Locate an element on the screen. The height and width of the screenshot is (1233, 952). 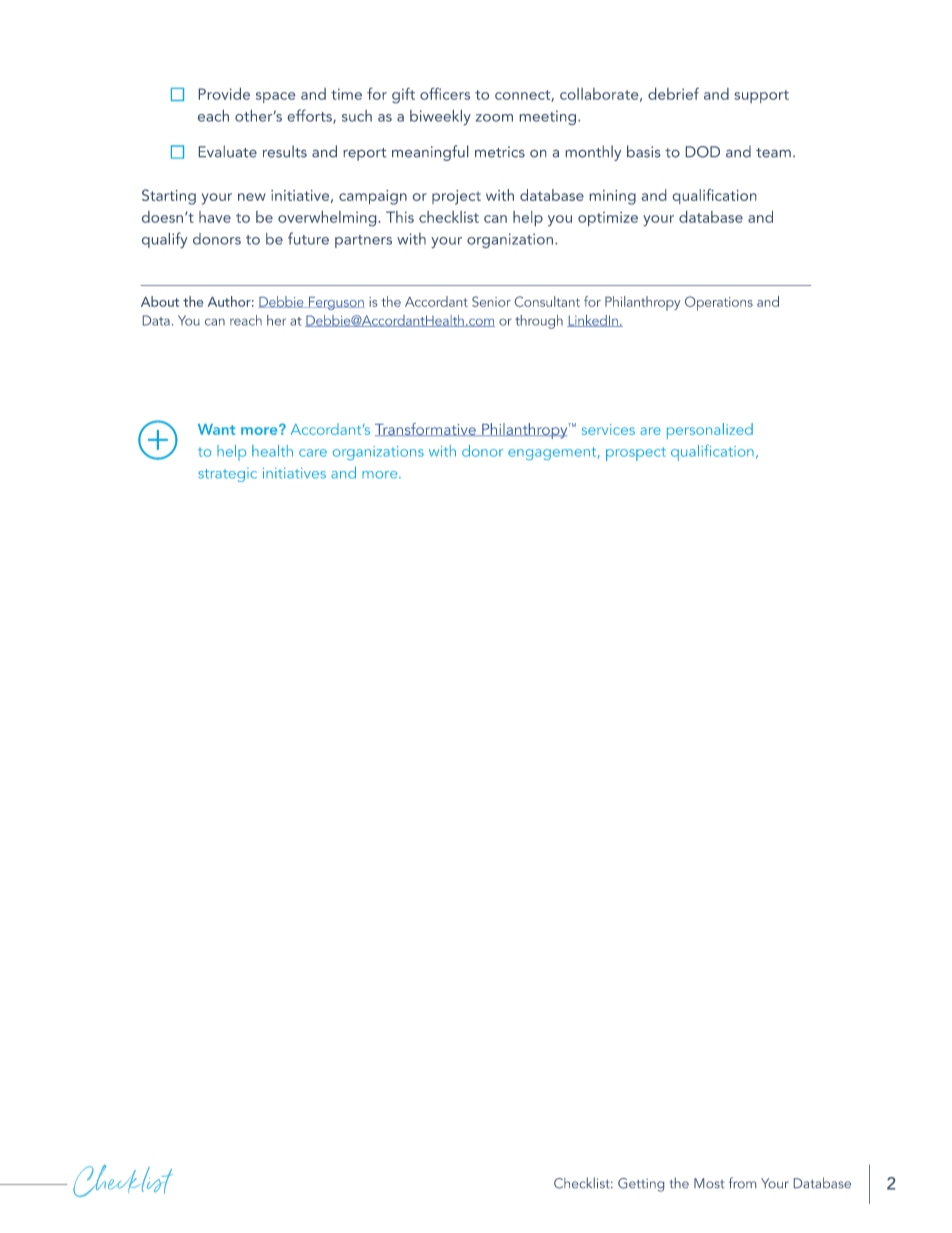
DOD is located at coordinates (703, 152).
